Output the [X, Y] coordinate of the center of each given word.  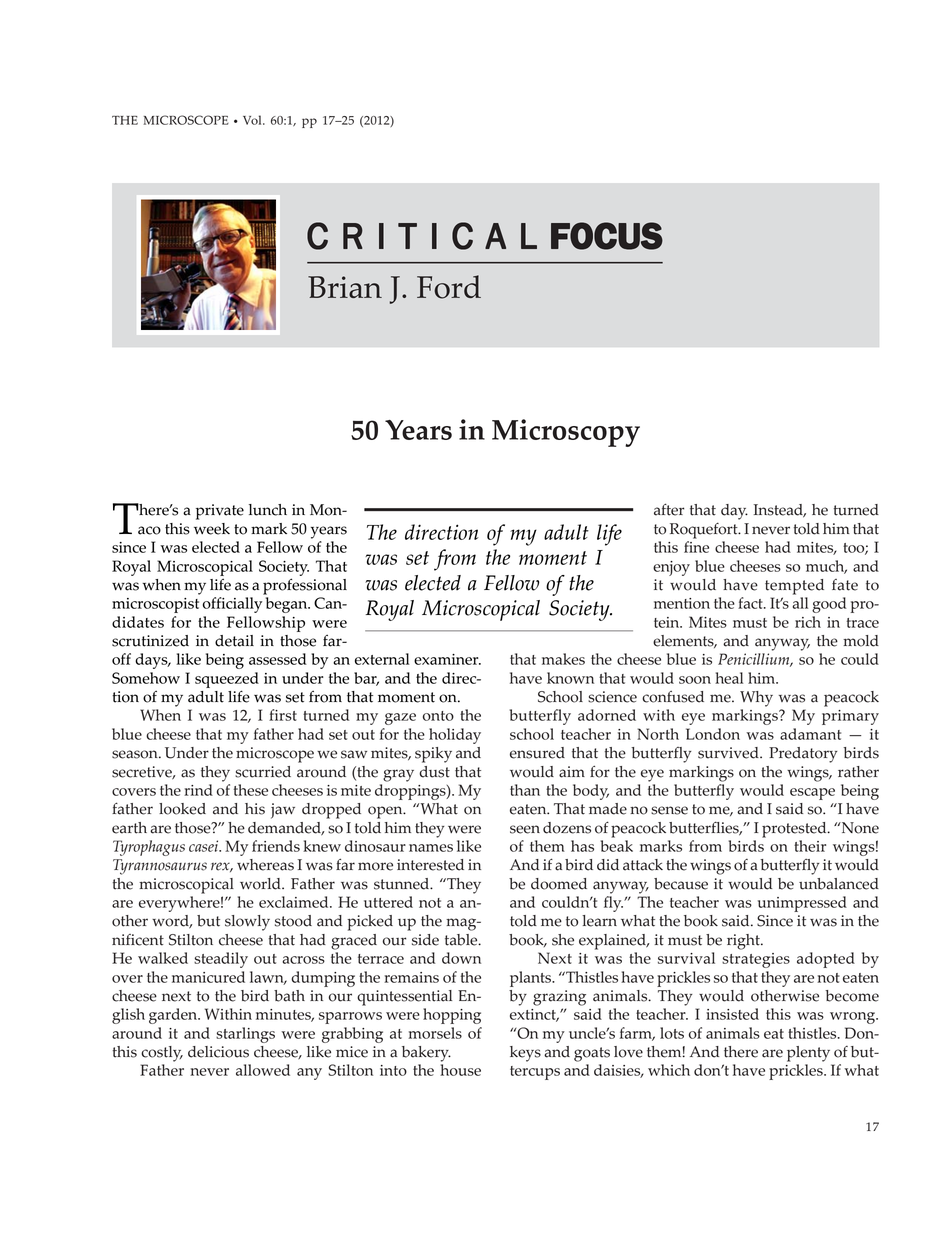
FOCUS [607, 236]
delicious [218, 1052]
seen [525, 829]
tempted [794, 587]
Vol [253, 120]
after [669, 509]
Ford [449, 287]
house [460, 1070]
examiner [447, 659]
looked [182, 809]
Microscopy [566, 433]
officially [232, 605]
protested [795, 830]
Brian [345, 287]
